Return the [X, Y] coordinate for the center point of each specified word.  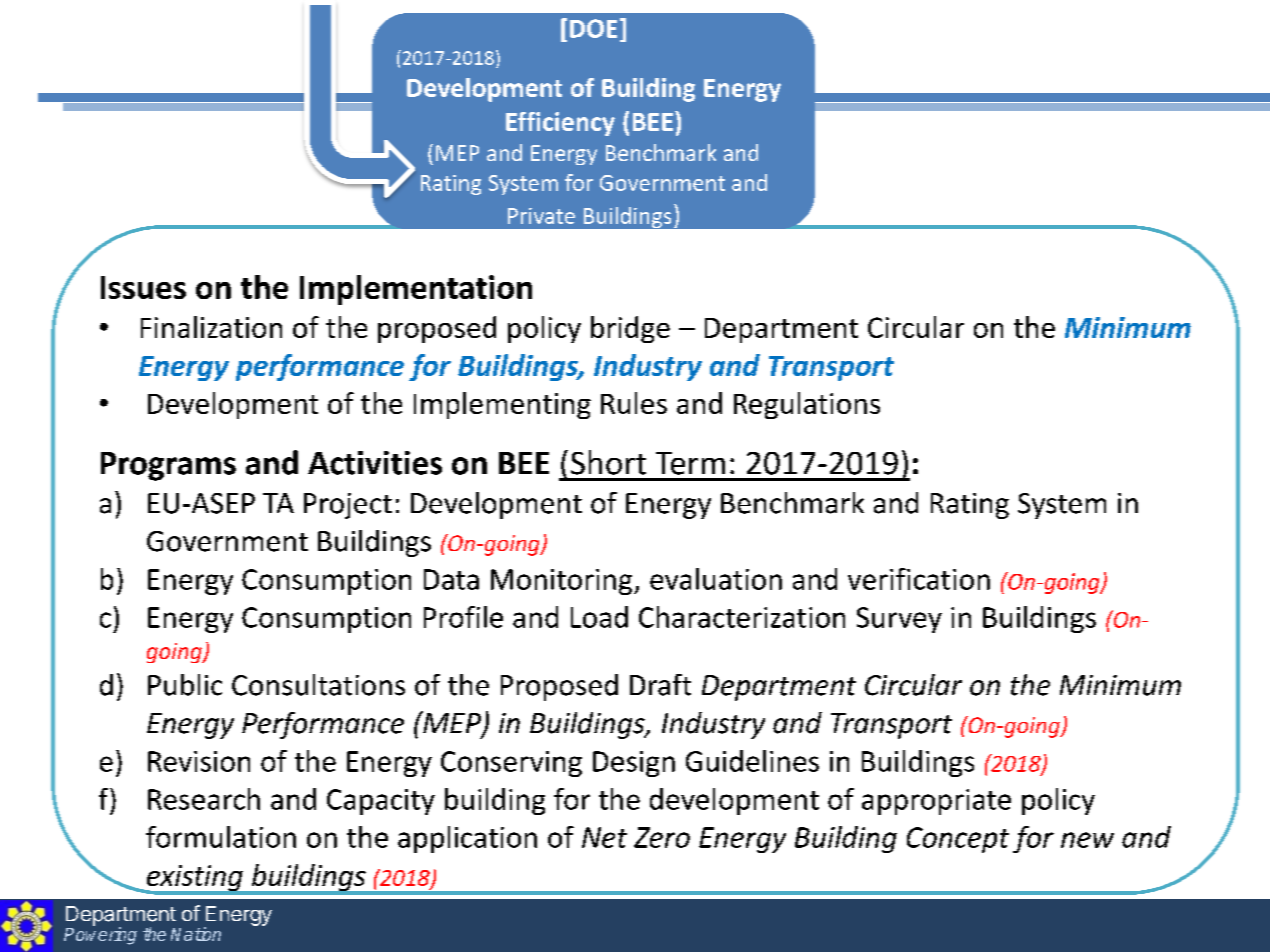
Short [608, 462]
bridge [630, 329]
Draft [660, 685]
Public [185, 685]
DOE [593, 28]
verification [919, 579]
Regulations [807, 405]
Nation [196, 934]
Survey [899, 620]
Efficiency [560, 124]
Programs [168, 466]
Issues [143, 287]
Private [541, 216]
